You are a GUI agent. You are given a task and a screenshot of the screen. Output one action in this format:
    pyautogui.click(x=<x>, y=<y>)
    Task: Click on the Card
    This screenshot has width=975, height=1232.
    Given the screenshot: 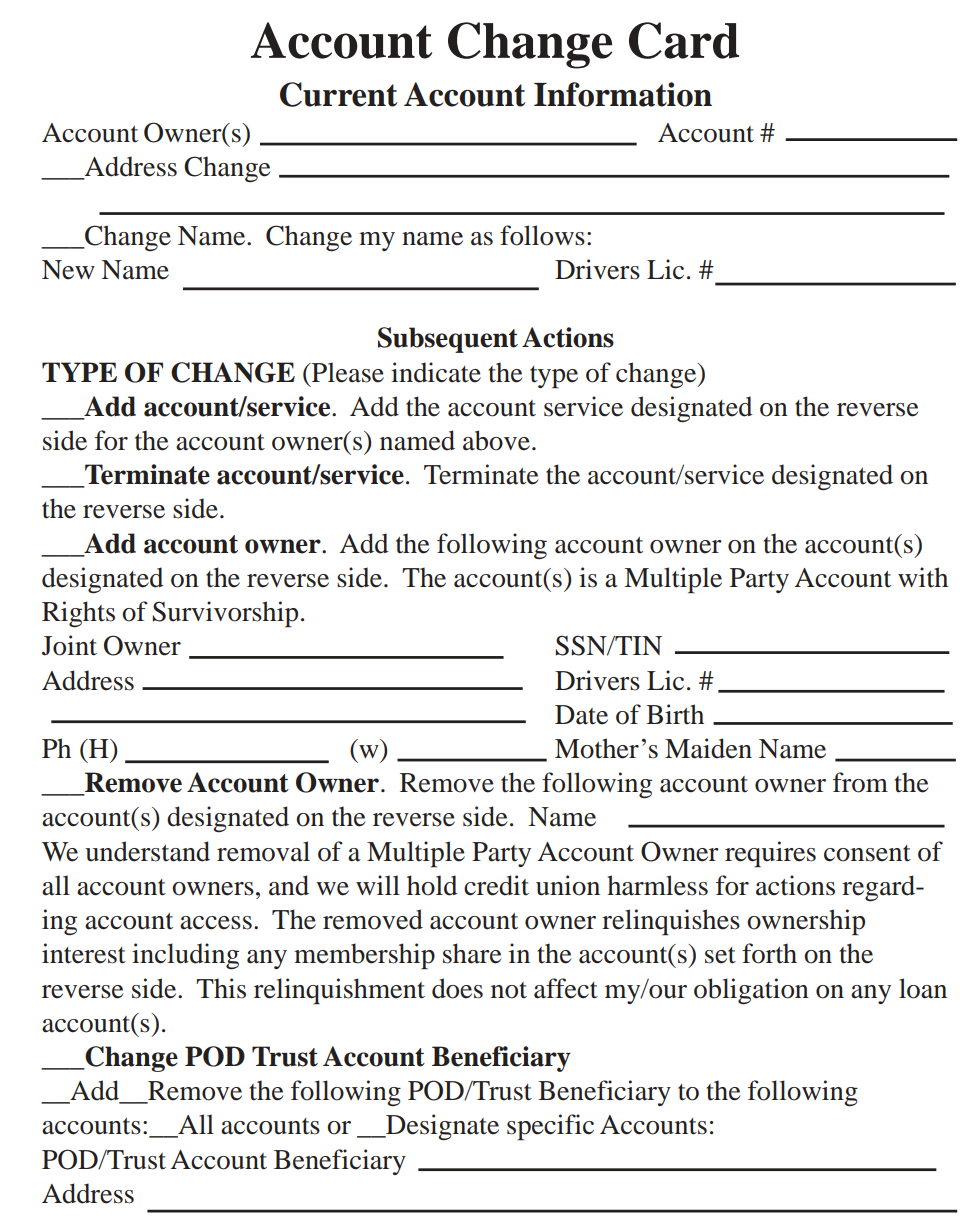 What is the action you would take?
    pyautogui.click(x=684, y=40)
